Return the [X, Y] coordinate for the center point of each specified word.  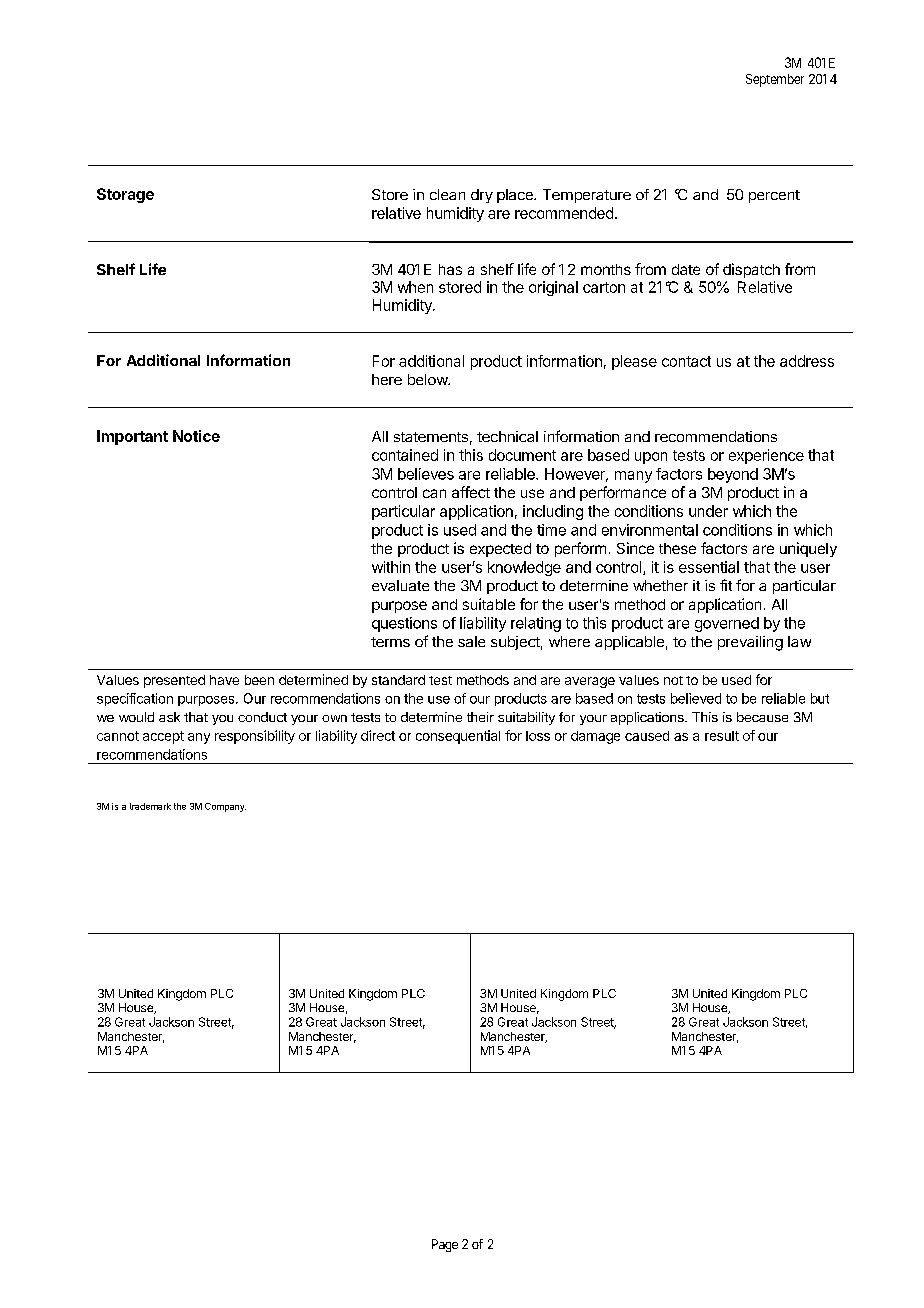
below [428, 379]
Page [445, 1245]
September [775, 80]
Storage [125, 195]
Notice [196, 436]
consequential [458, 737]
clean [447, 194]
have [224, 680]
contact [686, 361]
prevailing [750, 643]
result [722, 736]
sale [471, 641]
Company [225, 807]
